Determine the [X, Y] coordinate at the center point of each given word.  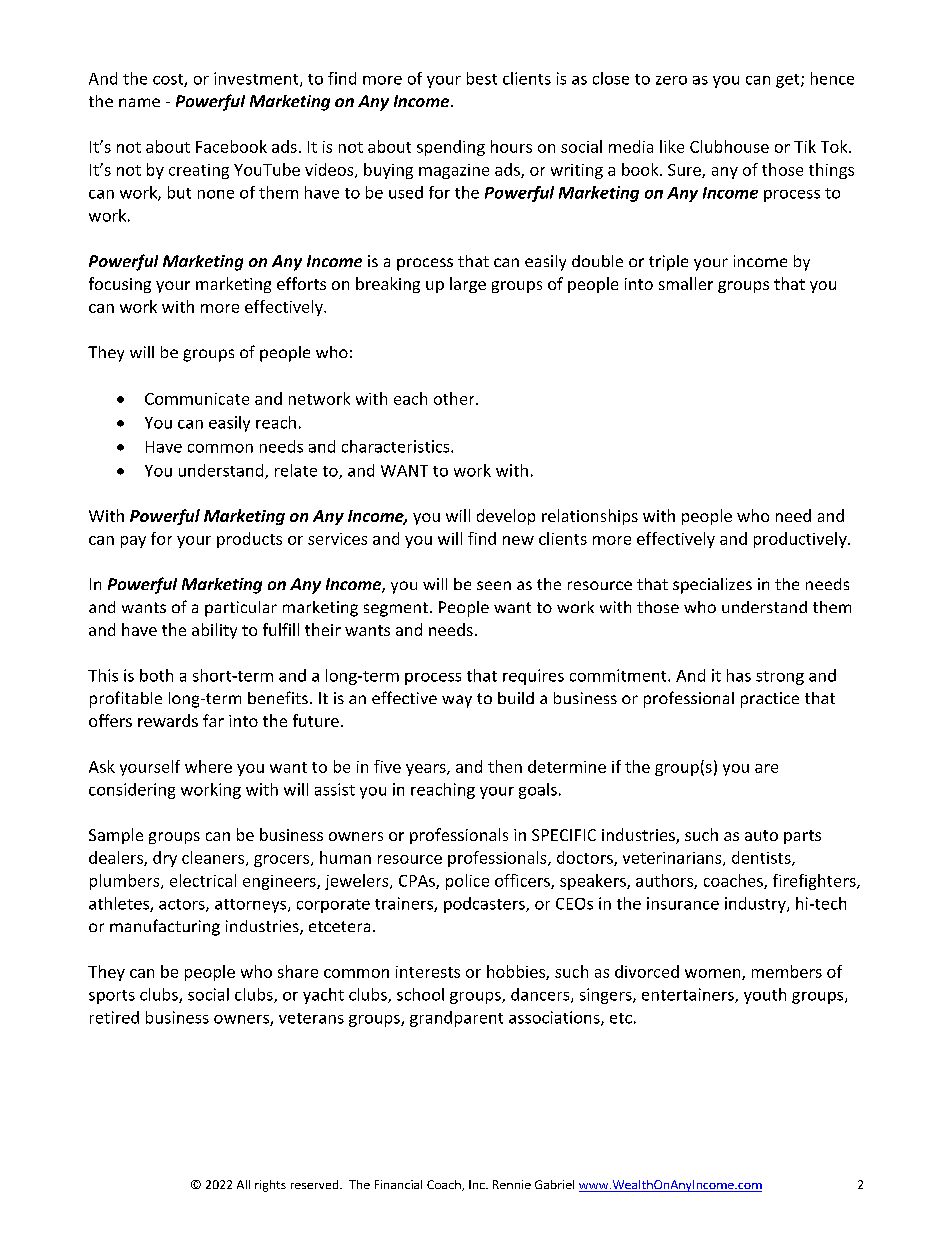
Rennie [512, 1184]
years [427, 770]
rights [270, 1186]
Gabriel [554, 1184]
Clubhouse [729, 146]
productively [801, 540]
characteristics [397, 446]
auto [761, 835]
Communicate [197, 399]
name [139, 102]
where [208, 766]
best [482, 78]
